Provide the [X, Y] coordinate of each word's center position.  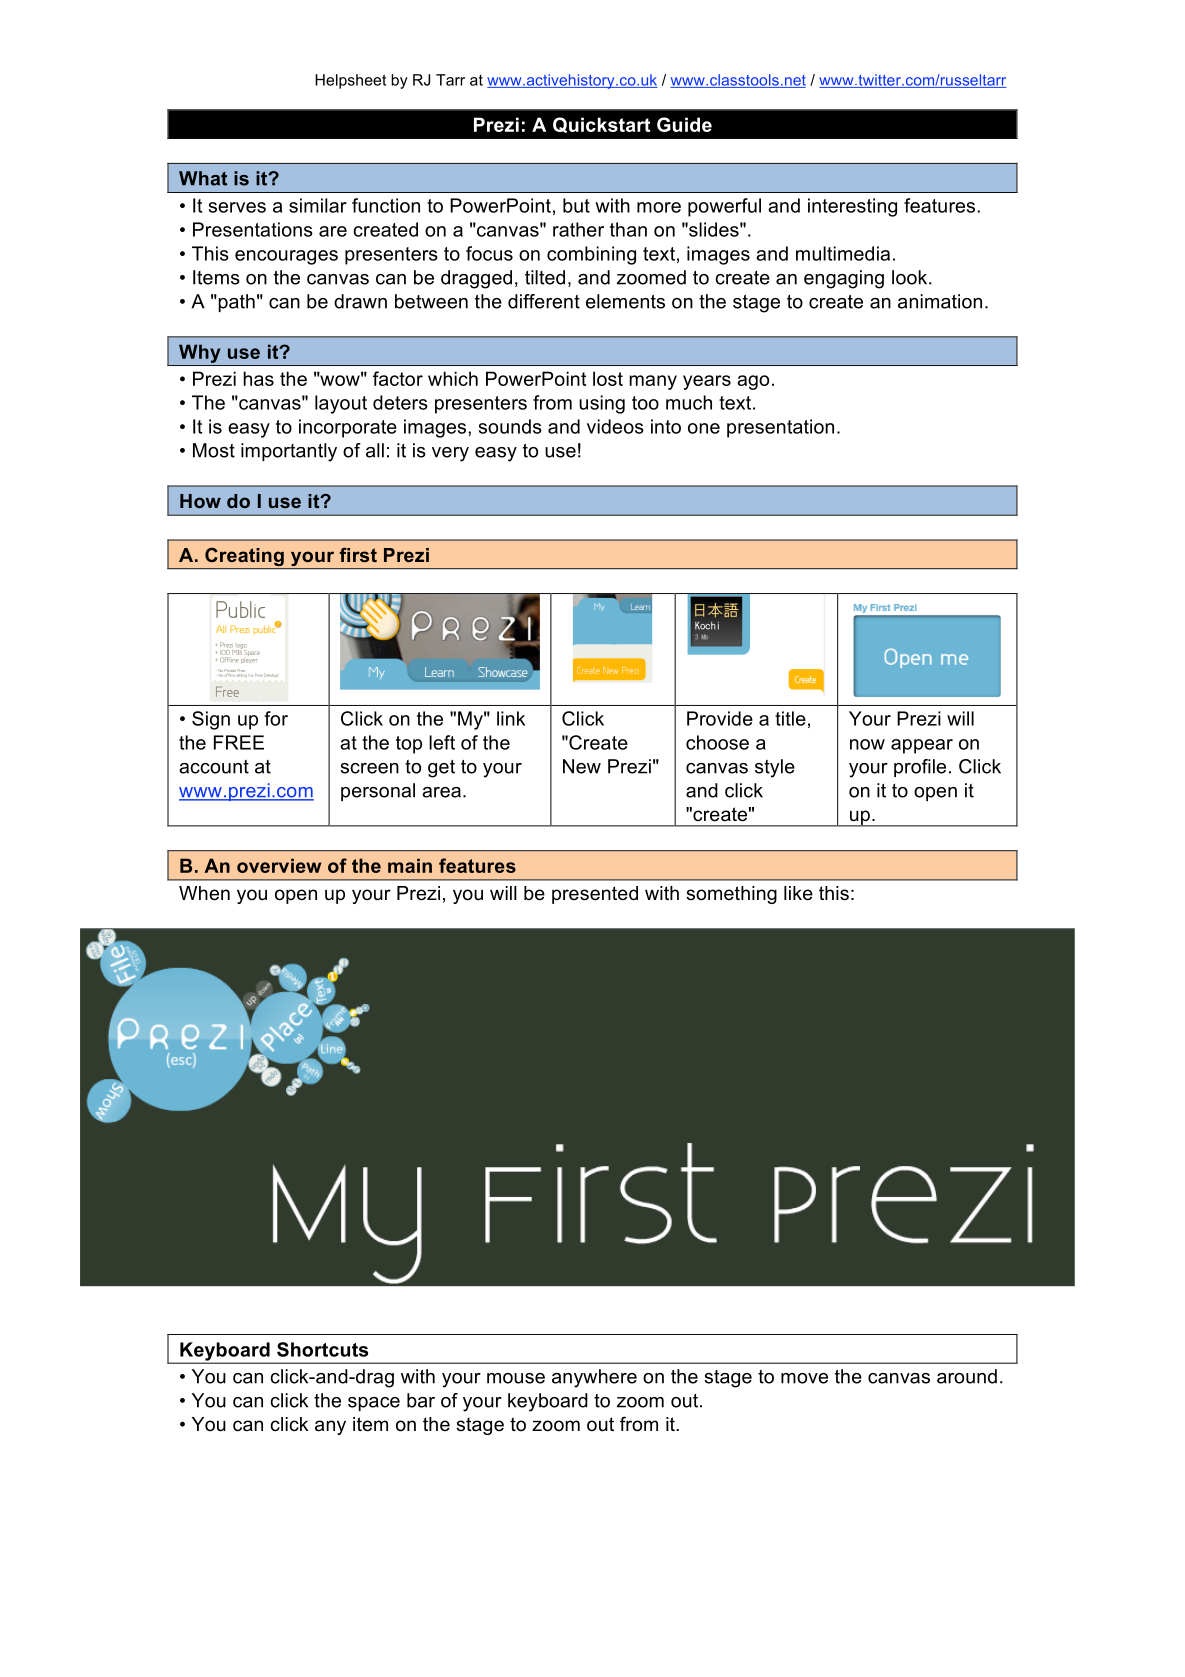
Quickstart [601, 125]
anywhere [594, 1378]
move [804, 1378]
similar [318, 205]
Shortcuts [322, 1349]
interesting [852, 207]
